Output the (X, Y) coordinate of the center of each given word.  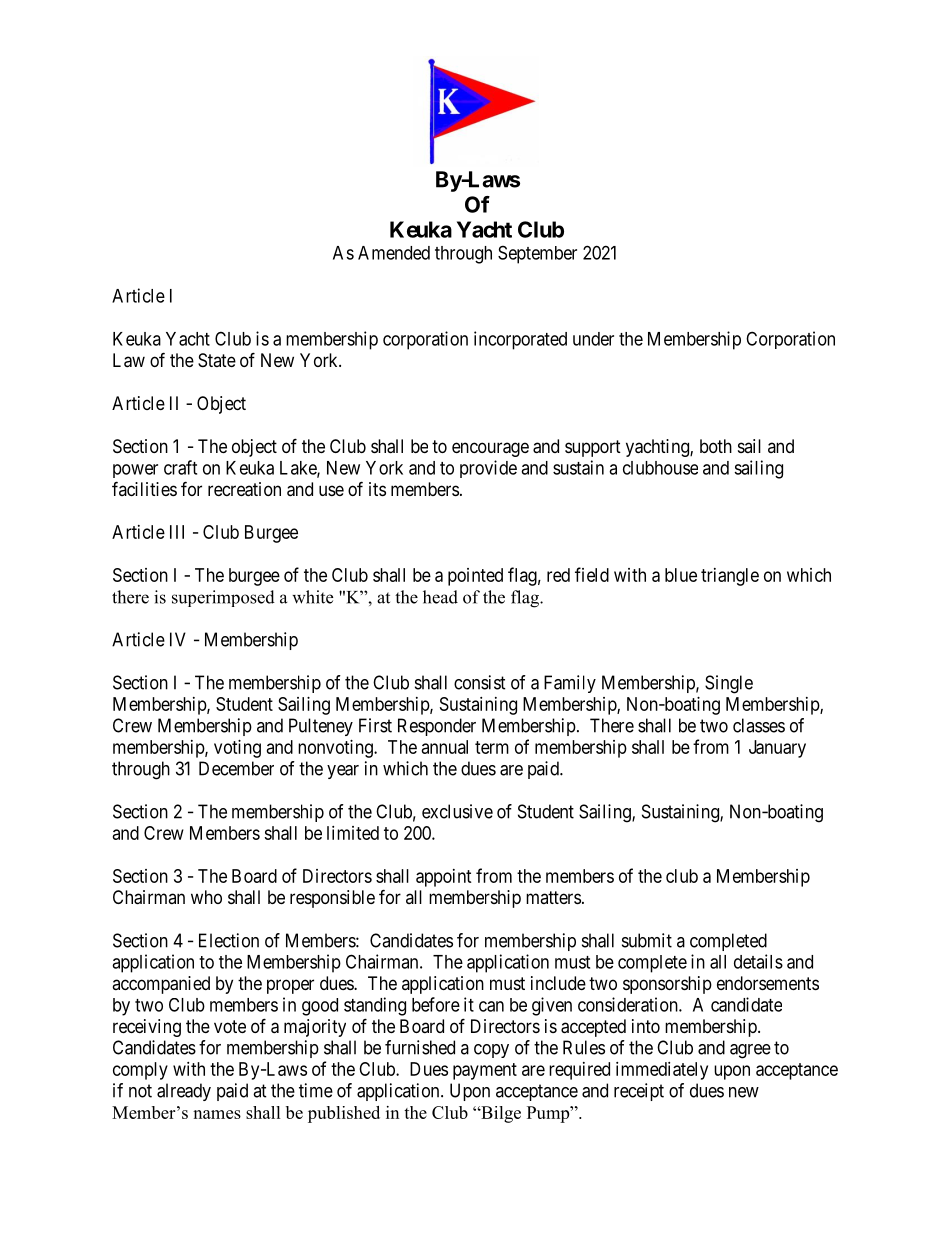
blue (681, 575)
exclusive (457, 811)
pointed (475, 577)
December (236, 768)
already (184, 1092)
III (177, 532)
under (593, 339)
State (217, 360)
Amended (394, 253)
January (777, 749)
